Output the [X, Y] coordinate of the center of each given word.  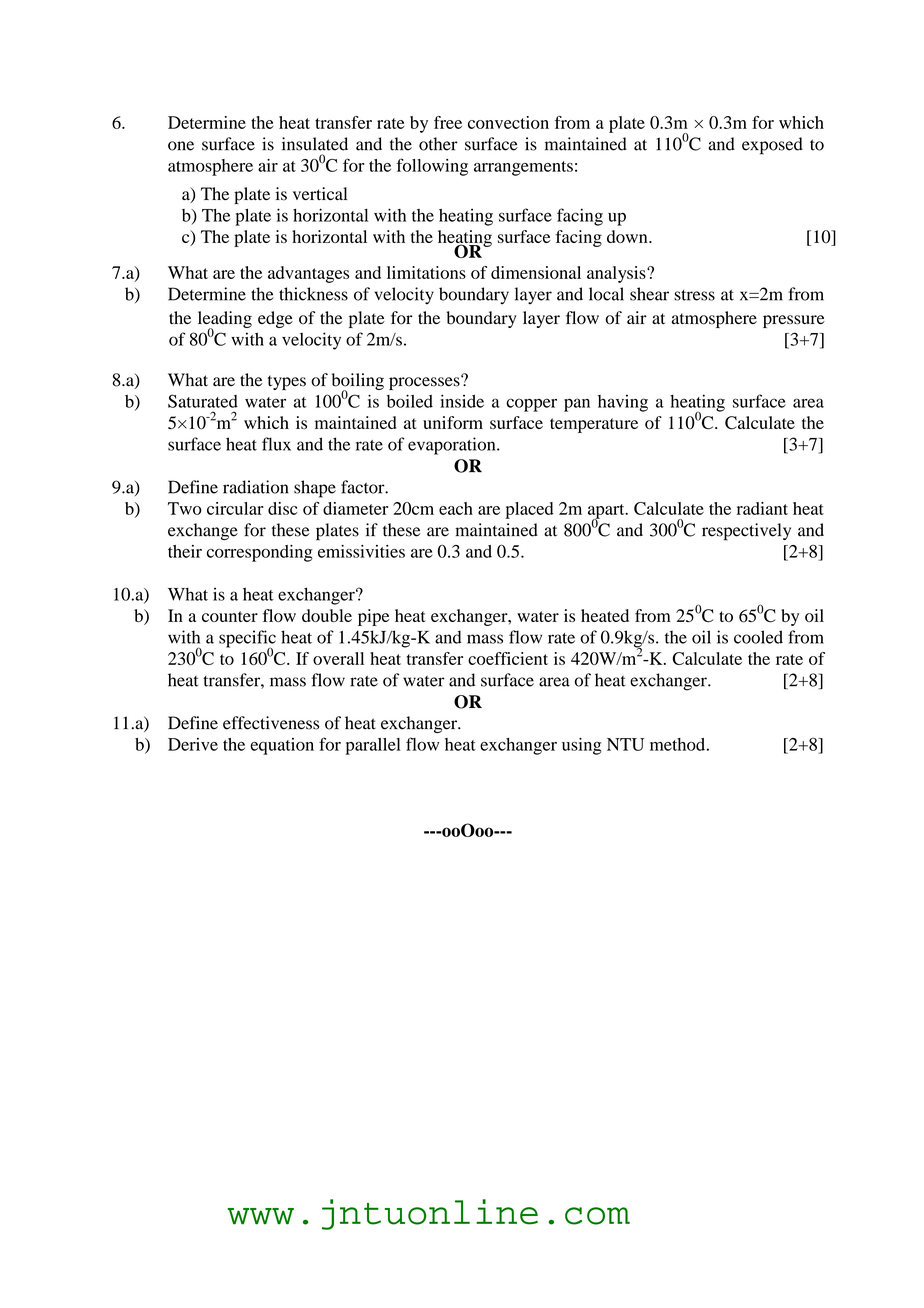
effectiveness [271, 723]
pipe [373, 617]
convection [508, 122]
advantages [308, 274]
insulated [315, 144]
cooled [758, 637]
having [623, 403]
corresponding [260, 553]
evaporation [453, 446]
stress [694, 295]
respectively [746, 532]
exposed [772, 146]
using [582, 746]
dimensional [536, 272]
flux [276, 444]
